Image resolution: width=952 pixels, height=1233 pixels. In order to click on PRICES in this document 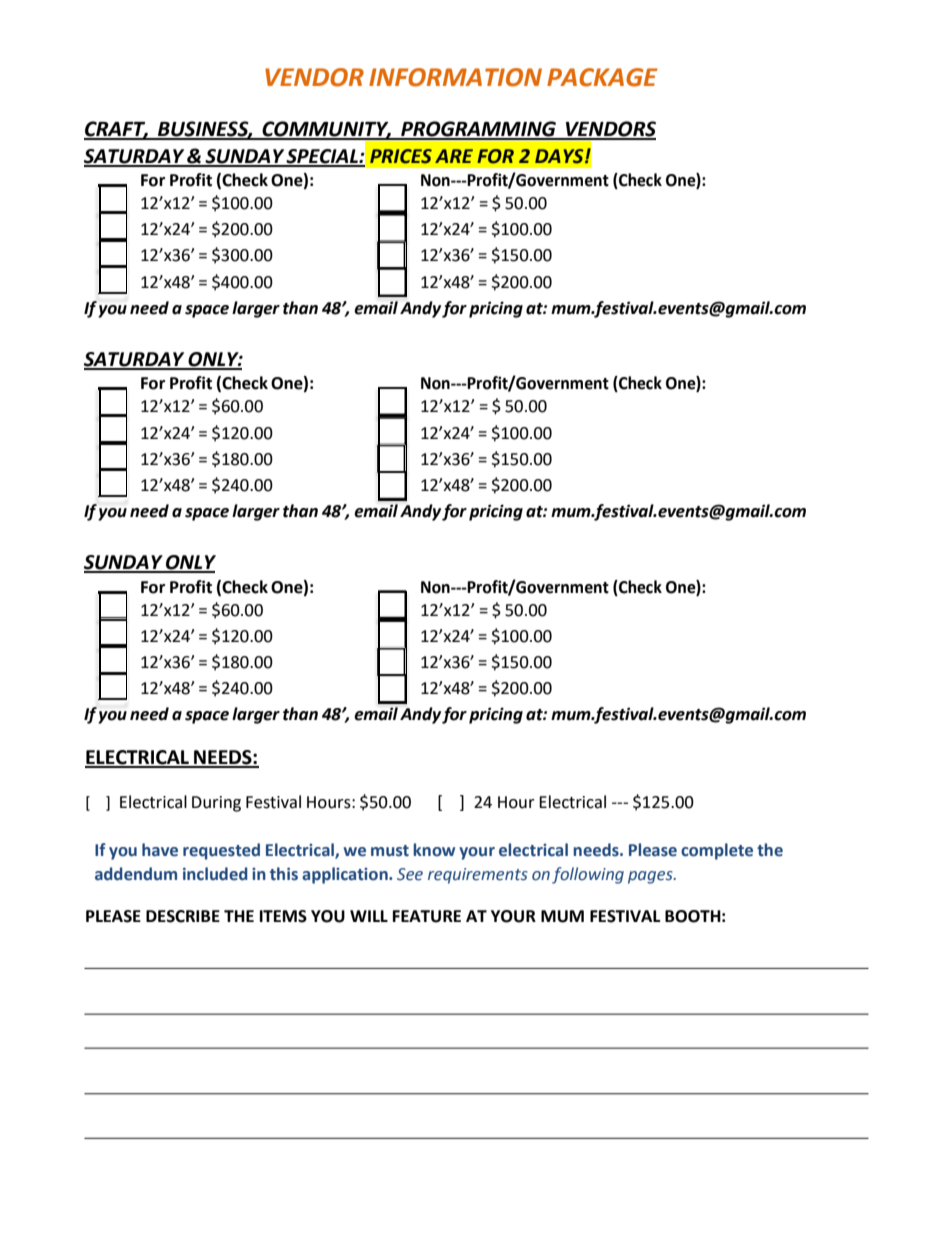, I will do `click(401, 156)`.
